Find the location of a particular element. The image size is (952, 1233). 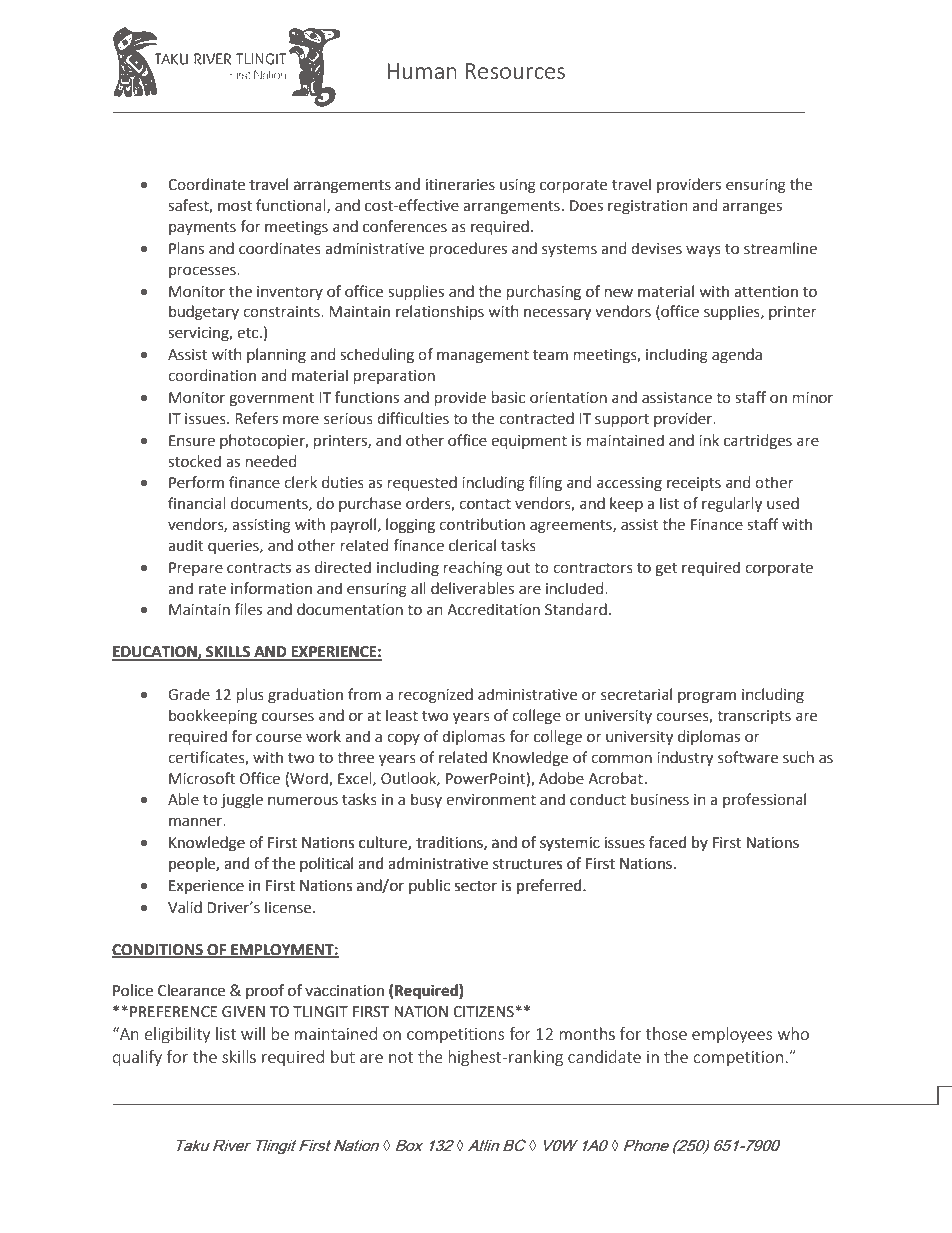

Resources is located at coordinates (515, 71).
